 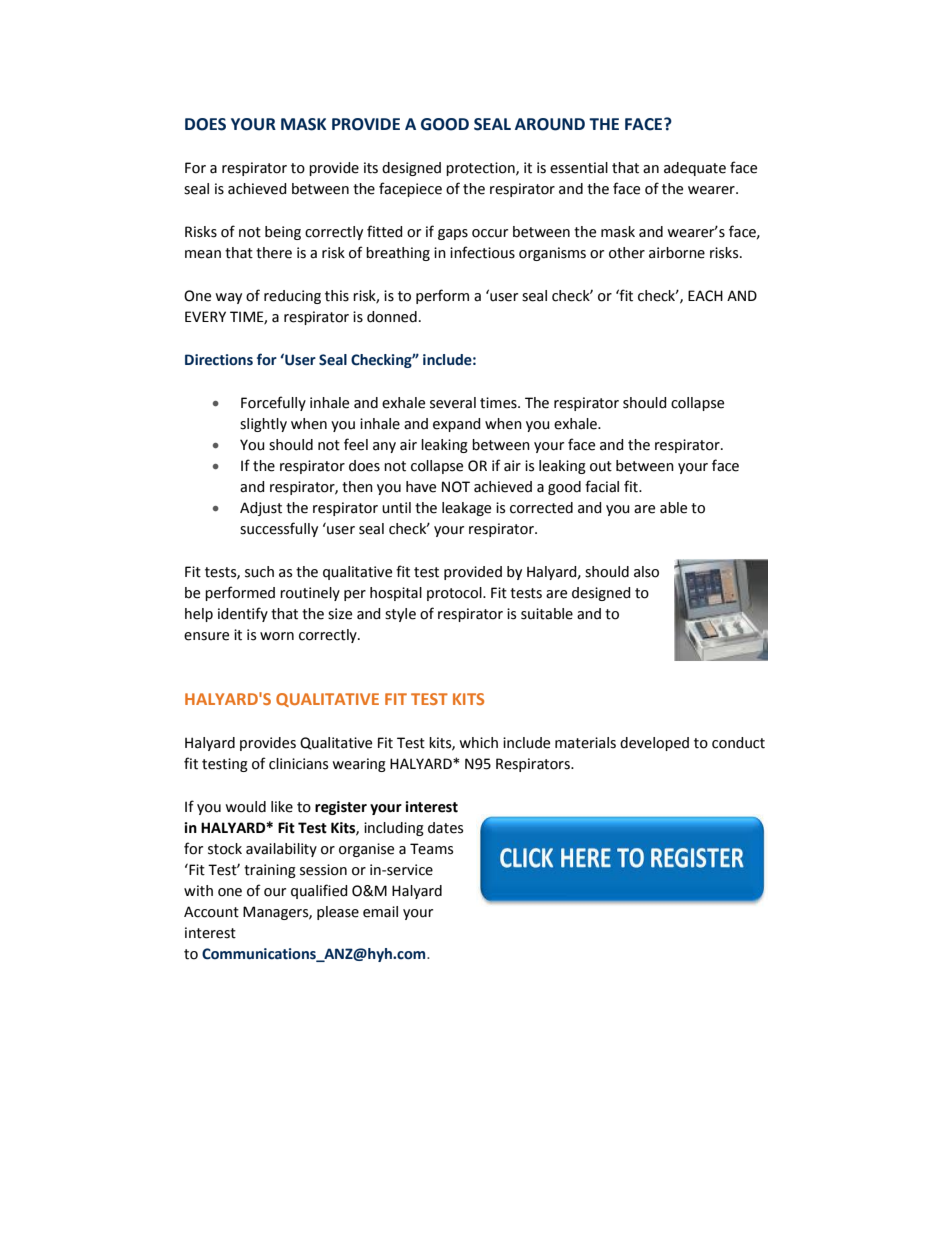 What do you see at coordinates (270, 871) in the screenshot?
I see `training` at bounding box center [270, 871].
